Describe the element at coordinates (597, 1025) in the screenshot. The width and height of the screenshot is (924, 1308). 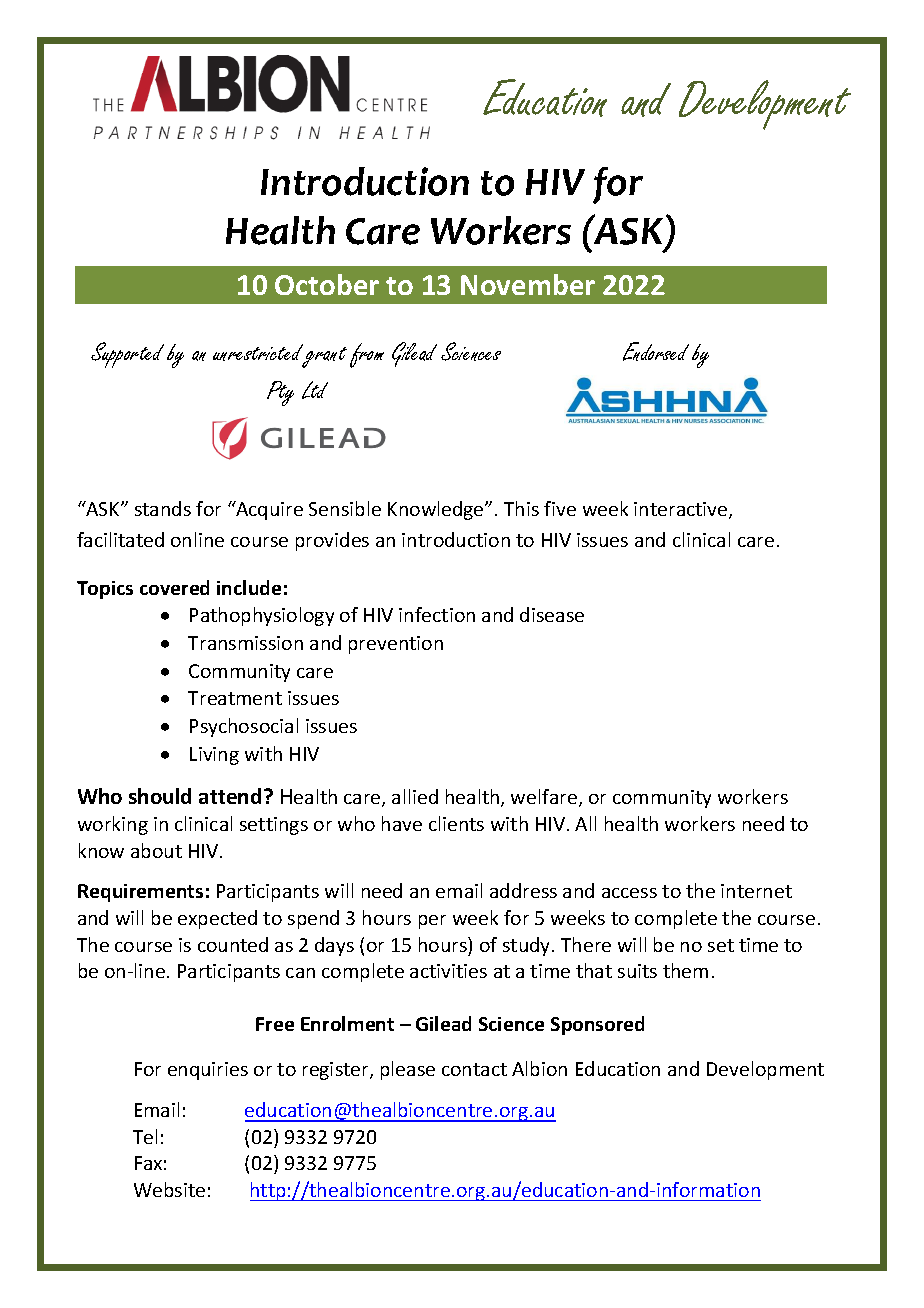
I see `Sponsored` at that location.
